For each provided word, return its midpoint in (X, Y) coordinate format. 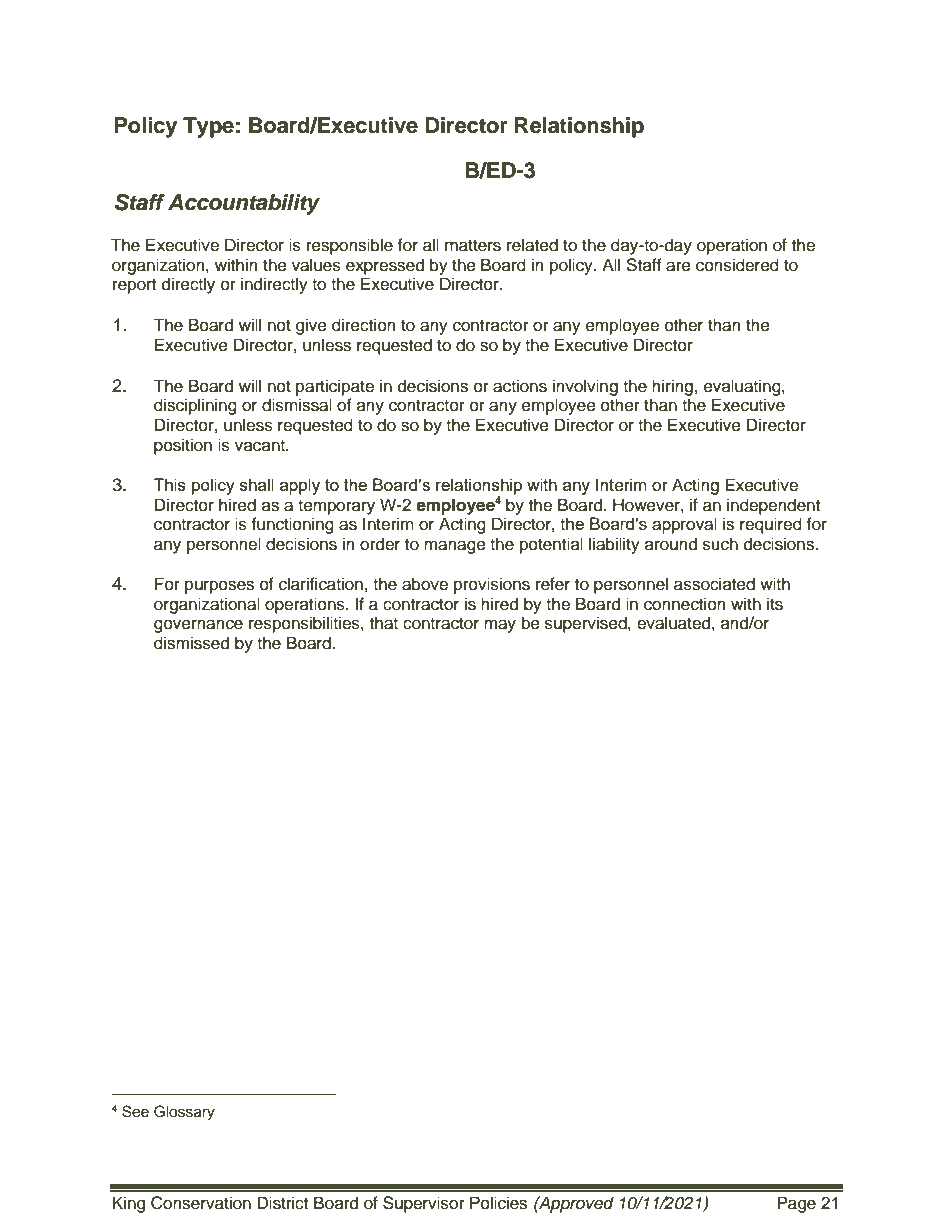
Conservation (201, 1203)
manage (455, 547)
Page (796, 1204)
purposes (219, 587)
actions (520, 386)
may (500, 626)
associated (714, 584)
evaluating (743, 387)
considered (737, 265)
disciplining (195, 406)
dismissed (191, 643)
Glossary (184, 1113)
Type (208, 127)
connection (685, 604)
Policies (498, 1203)
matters (473, 246)
